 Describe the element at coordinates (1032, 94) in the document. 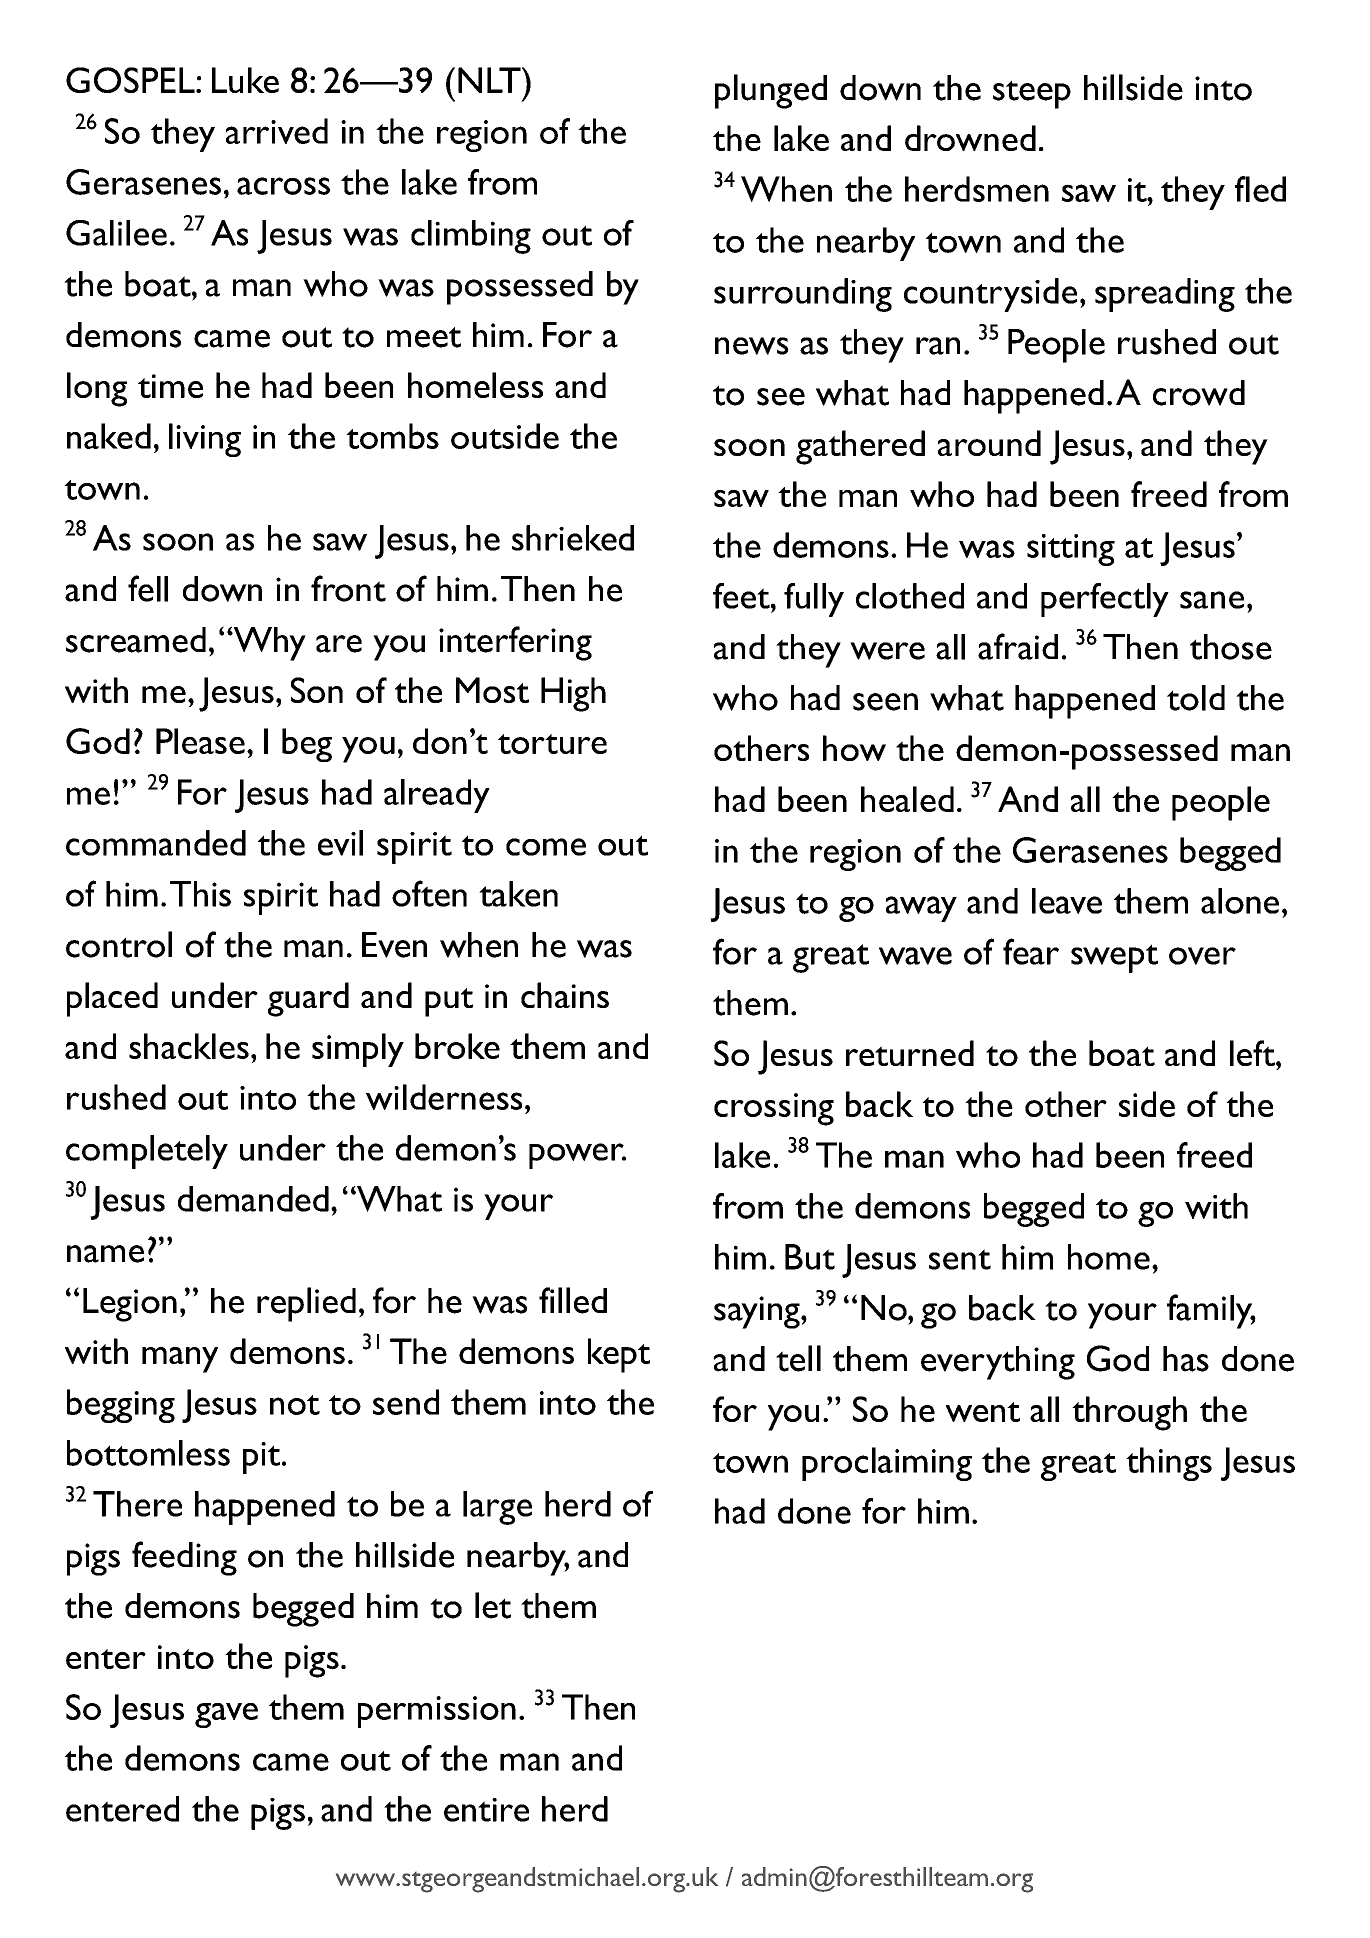

I see `steep` at that location.
